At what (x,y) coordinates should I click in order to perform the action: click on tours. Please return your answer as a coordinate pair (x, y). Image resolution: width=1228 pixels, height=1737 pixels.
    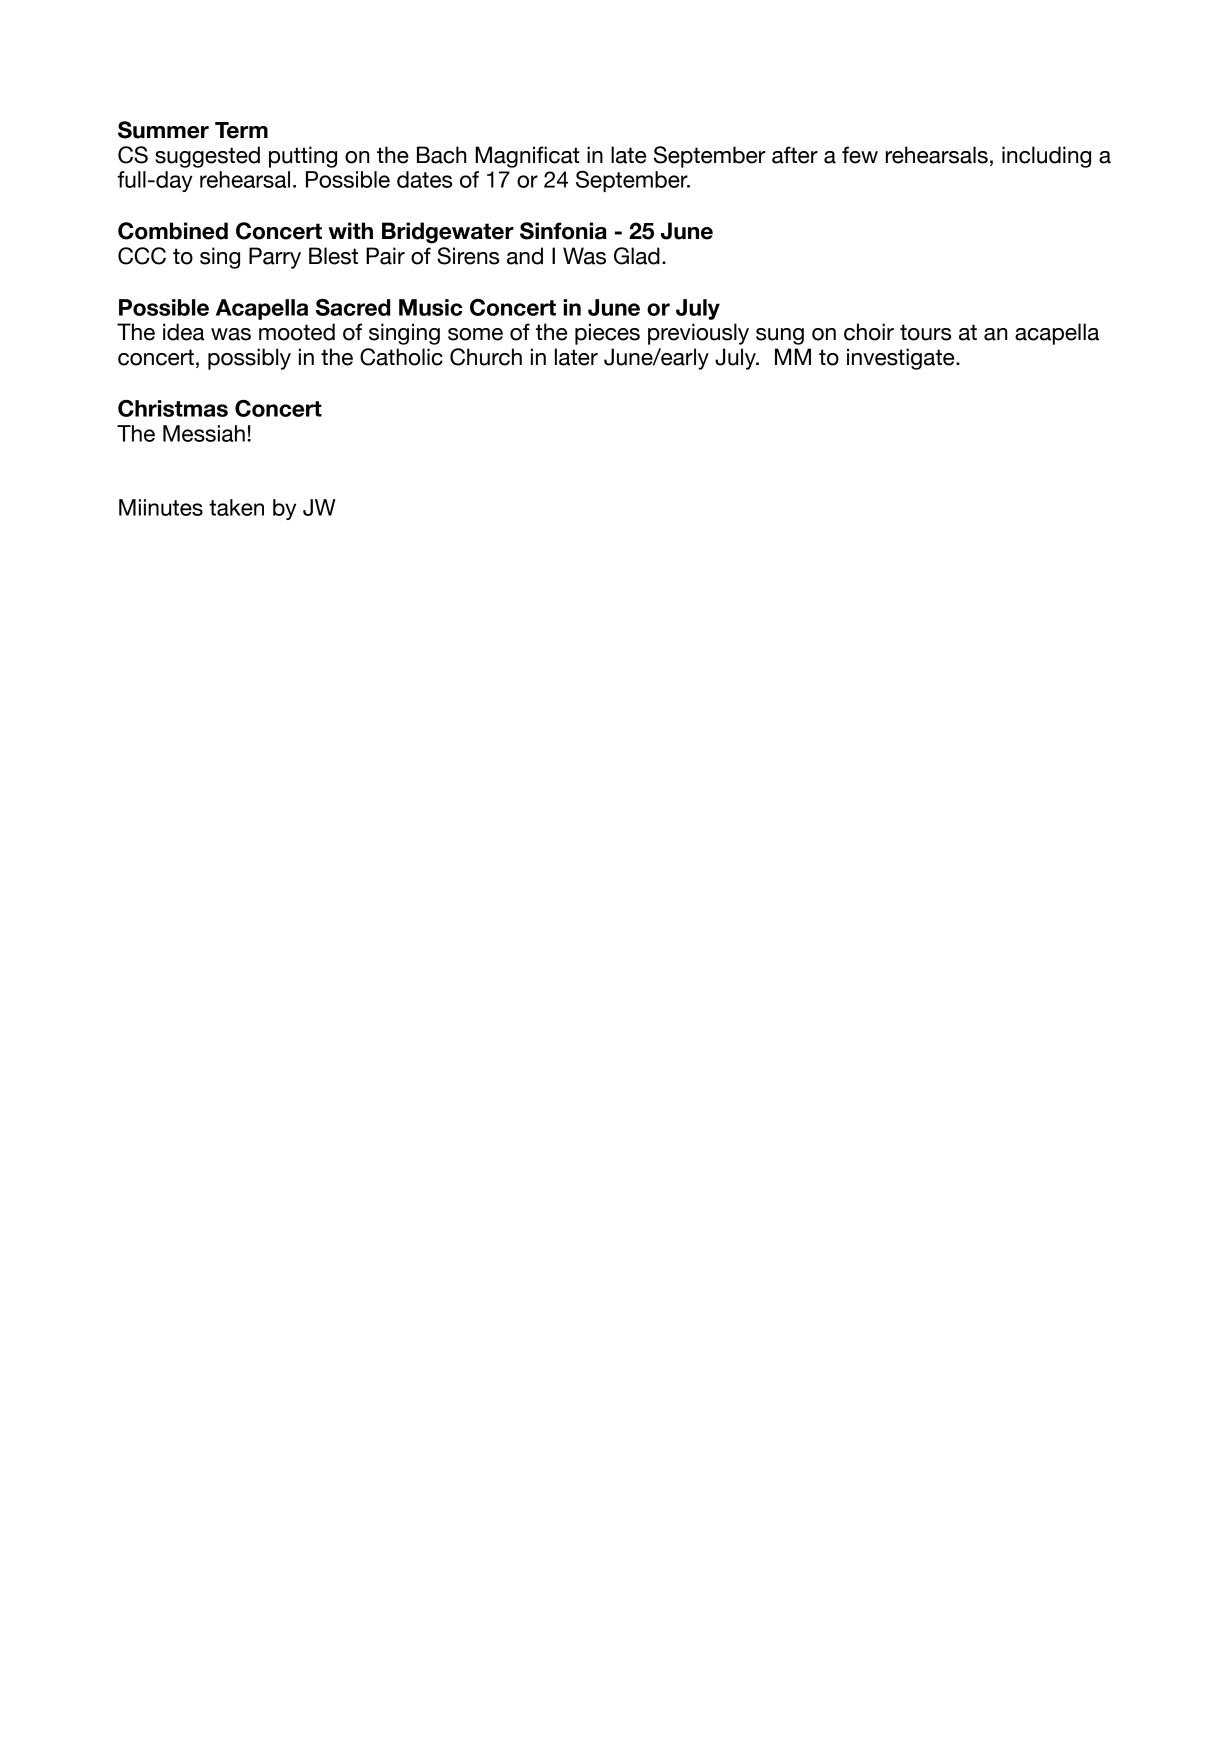
    Looking at the image, I should click on (925, 332).
